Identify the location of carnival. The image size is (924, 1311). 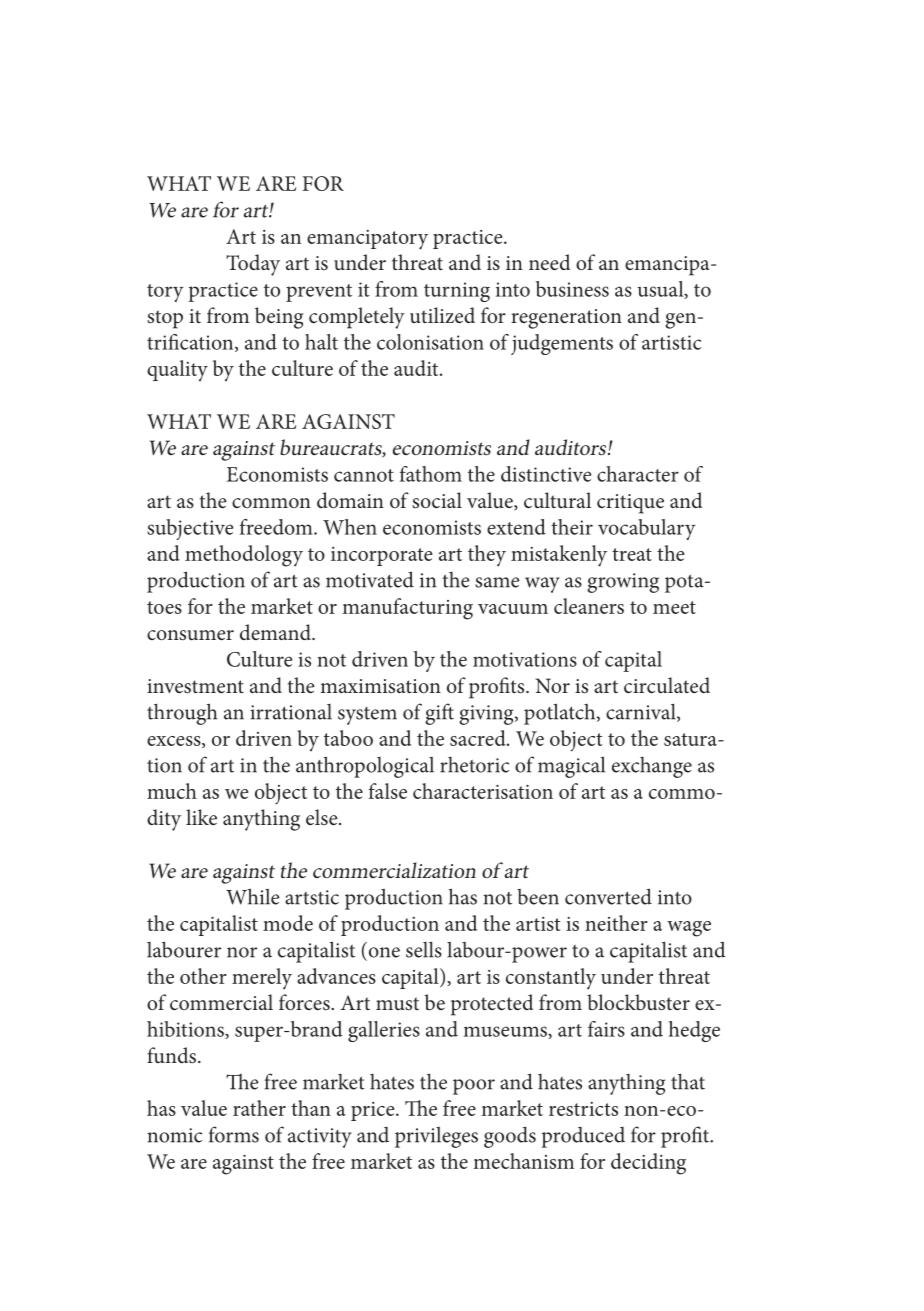
(642, 712).
